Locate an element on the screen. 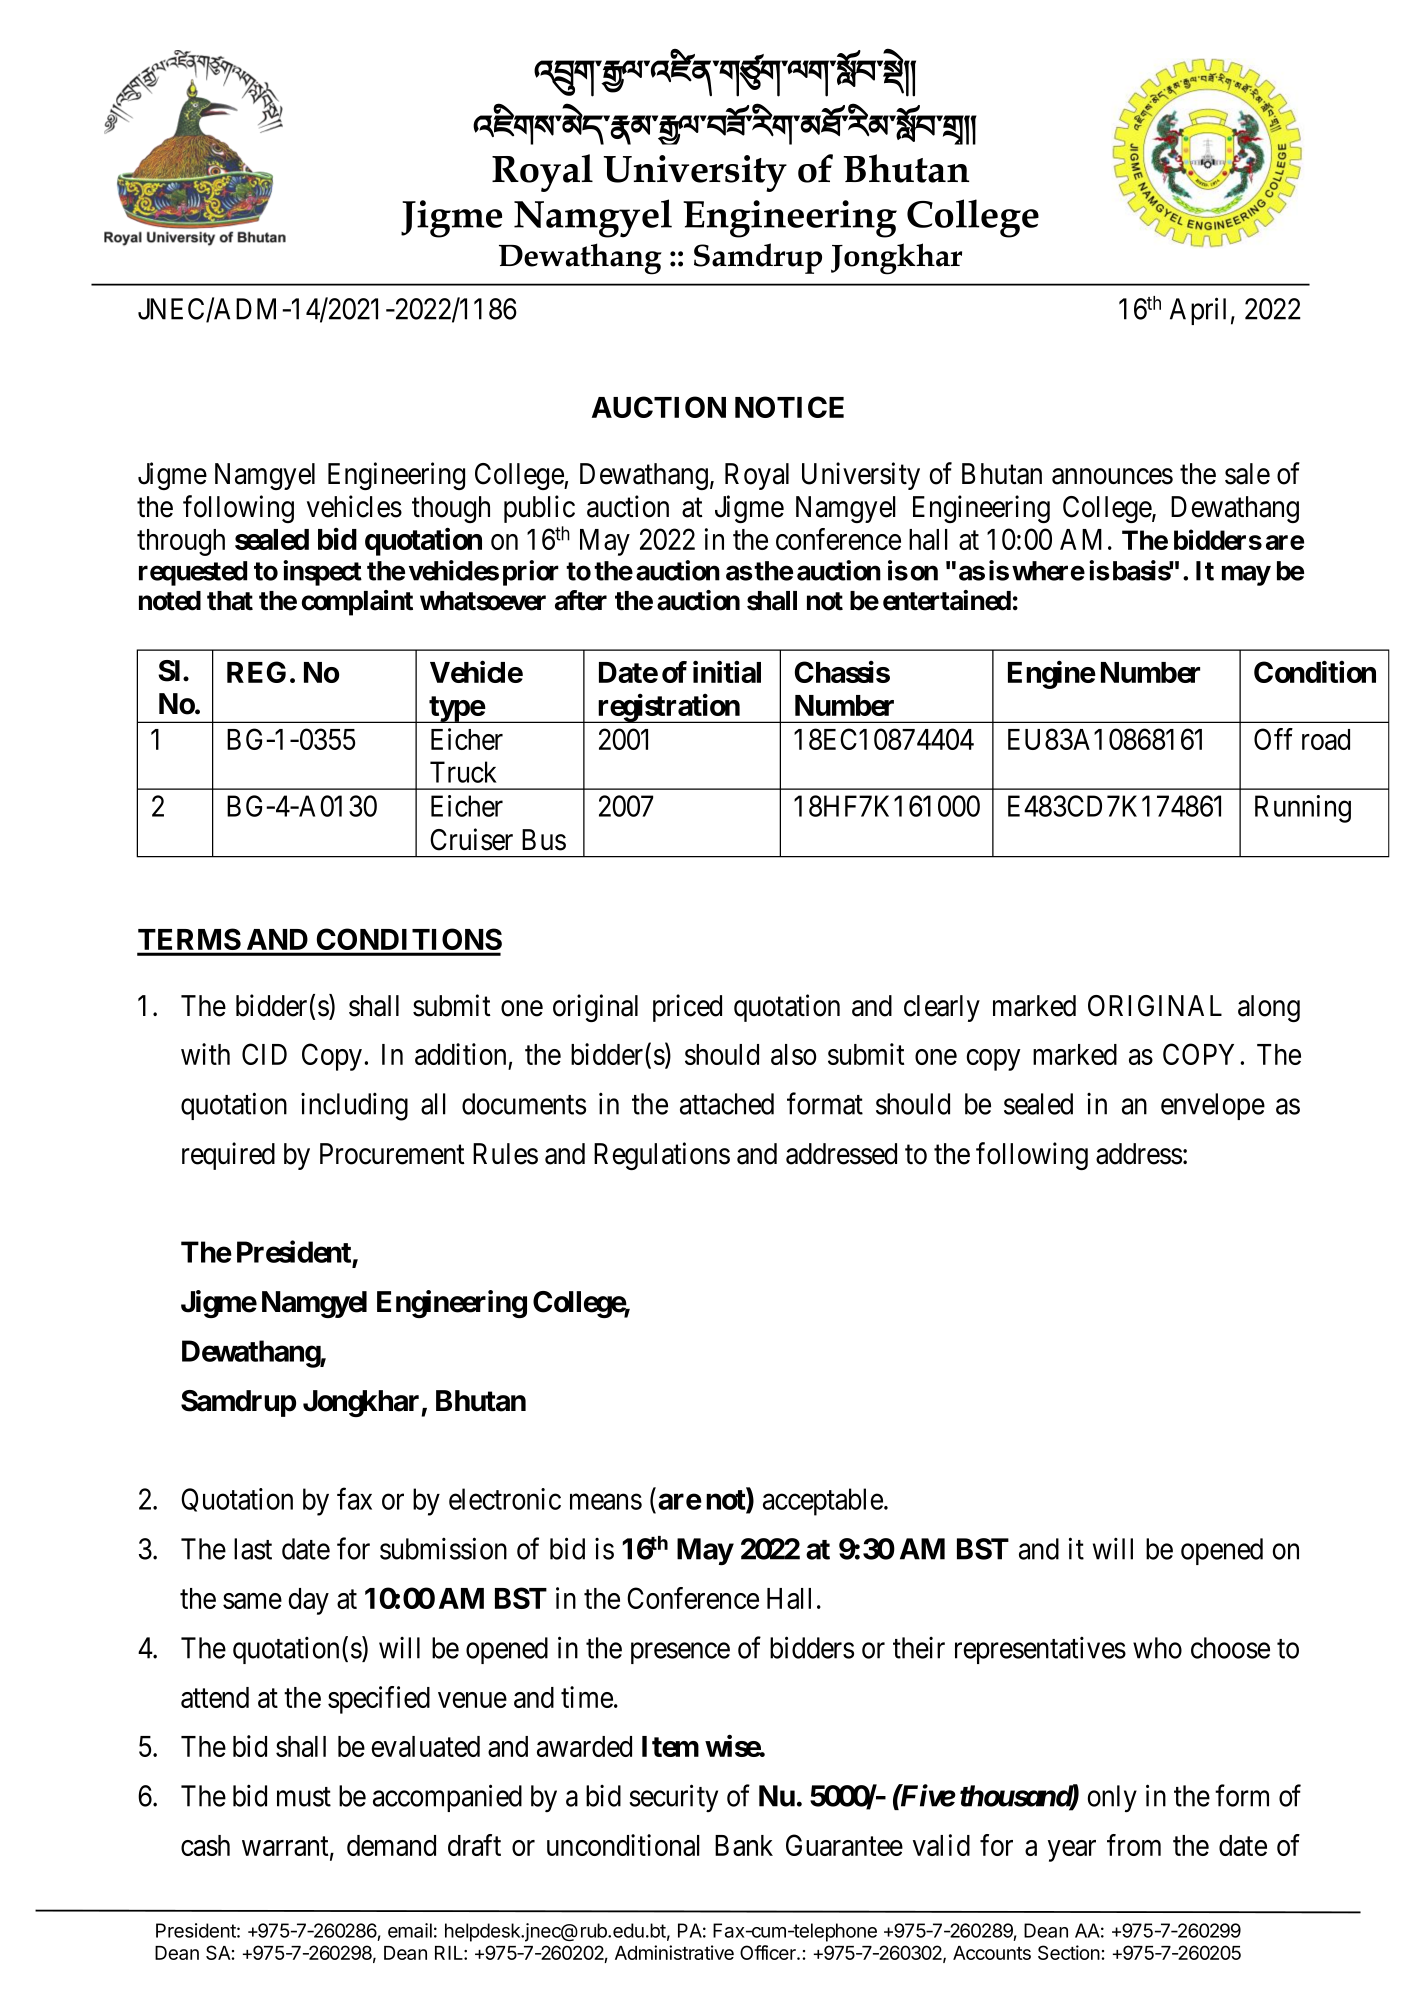 This screenshot has width=1421, height=2010. though is located at coordinates (451, 509).
